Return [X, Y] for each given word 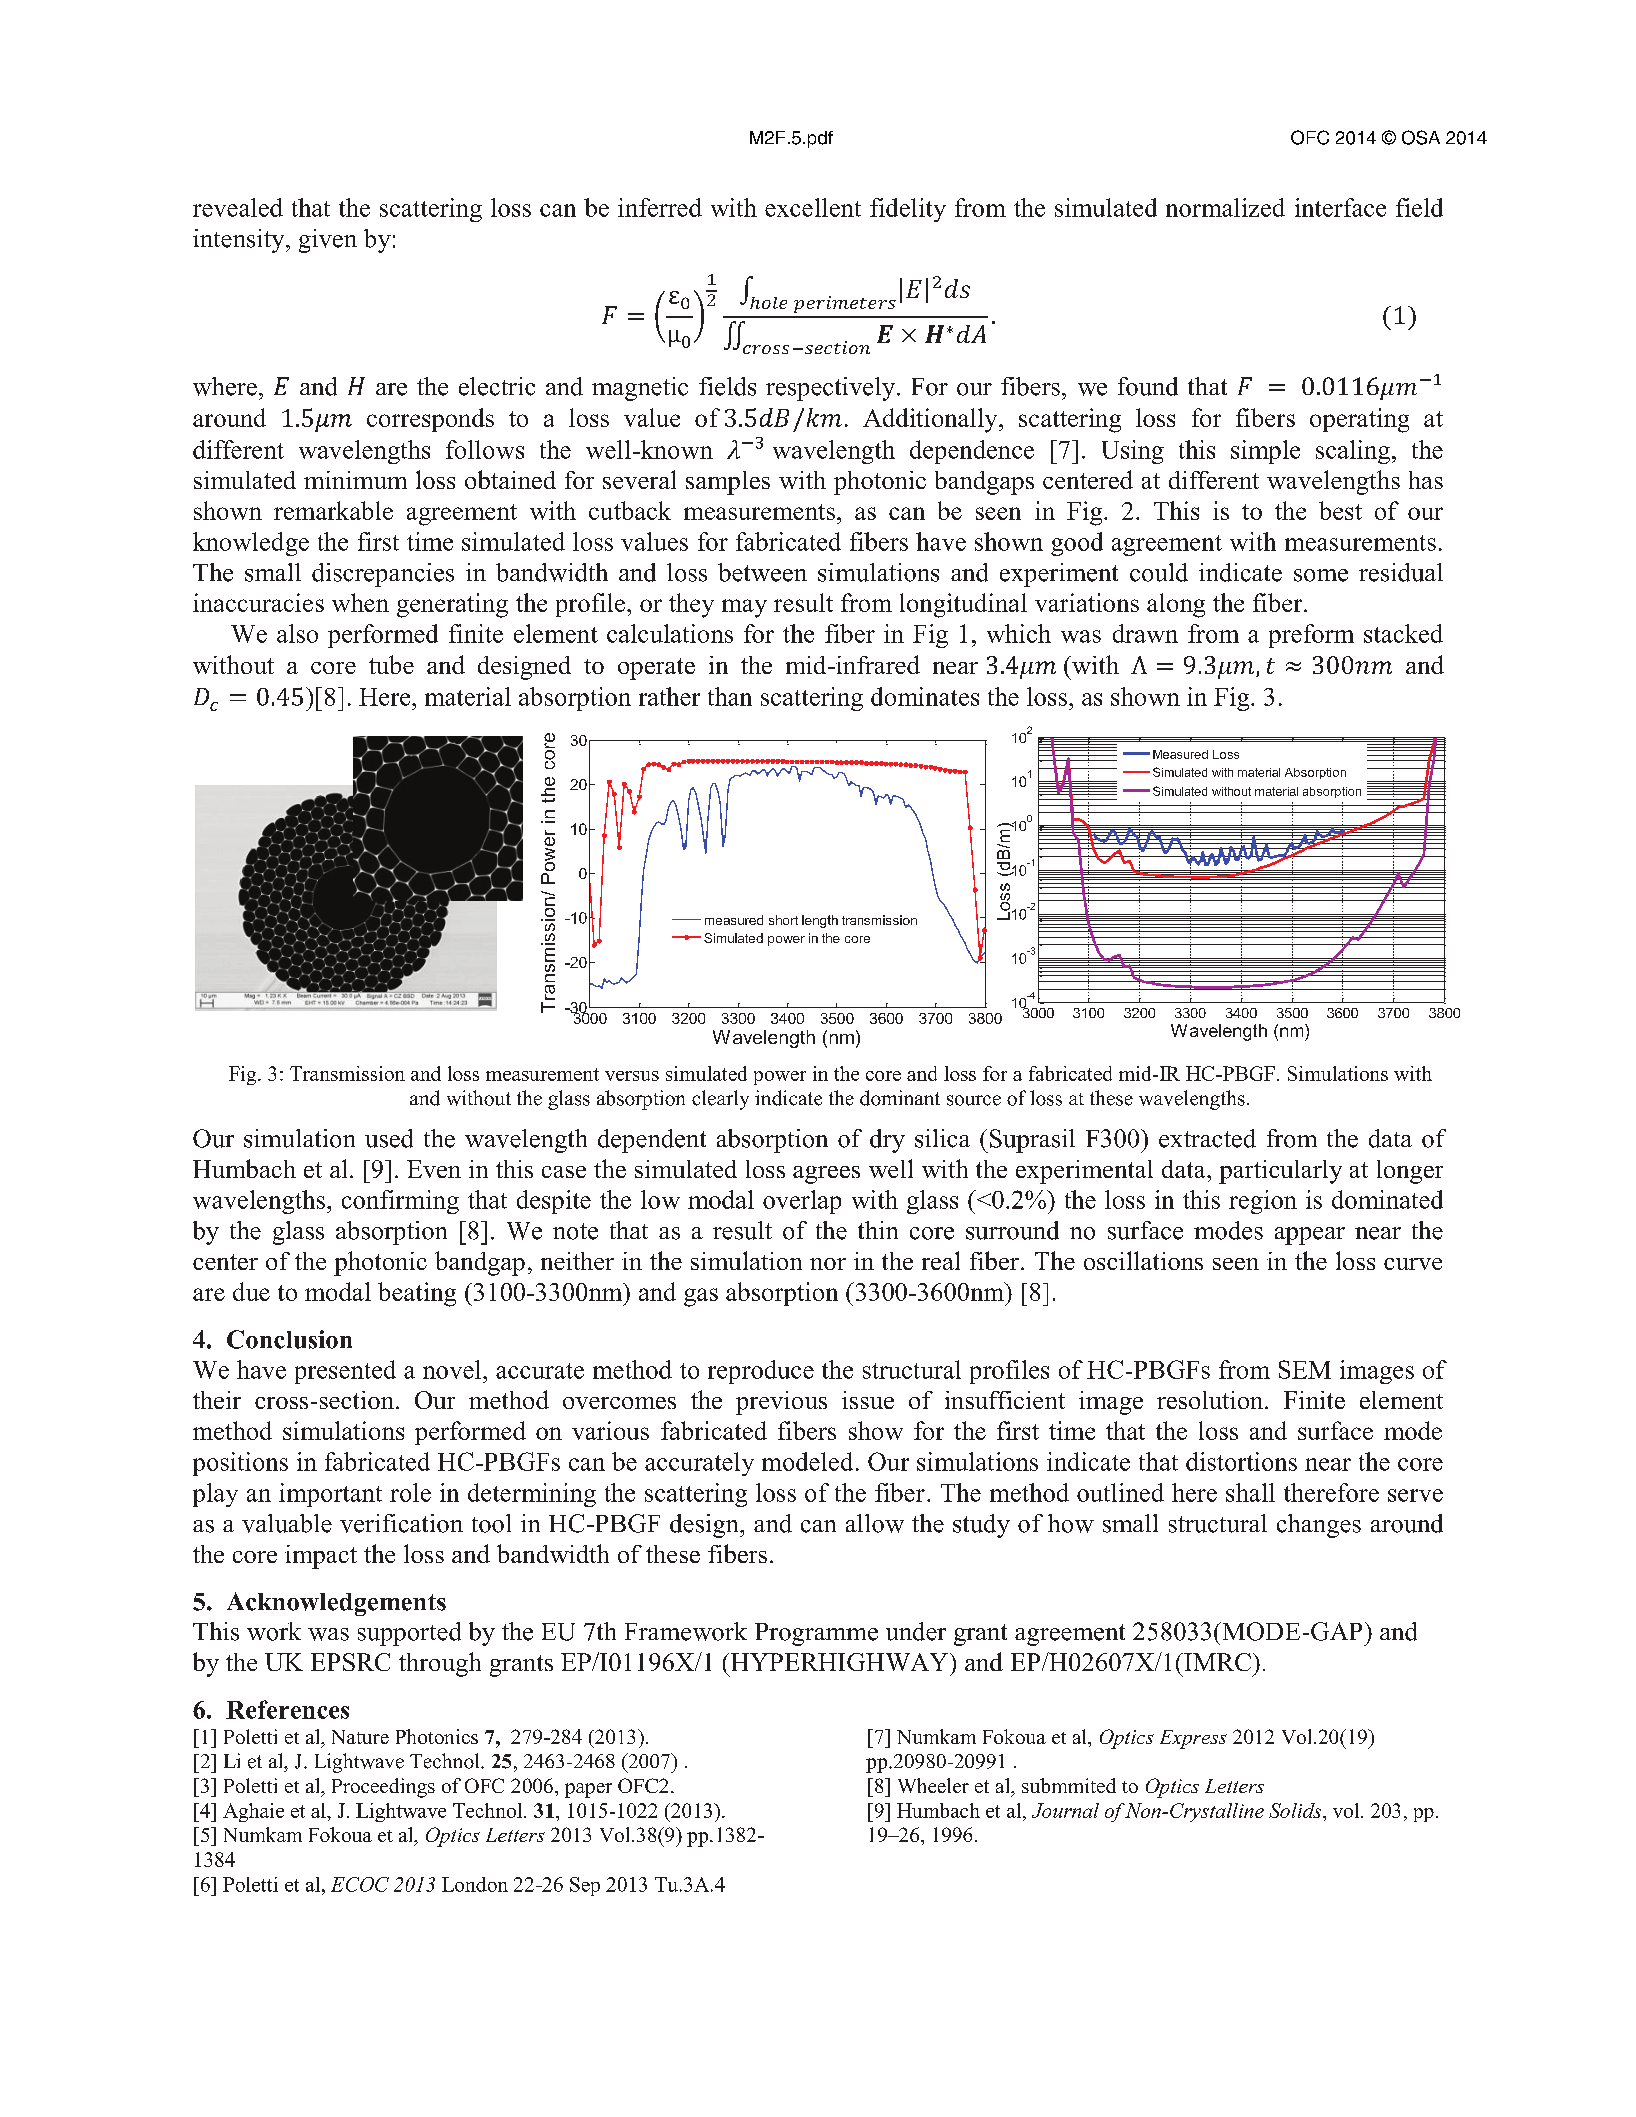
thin [878, 1230]
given [328, 241]
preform [1311, 636]
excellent [813, 207]
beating [417, 1294]
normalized [1225, 207]
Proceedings [383, 1788]
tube [391, 664]
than [730, 696]
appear [1310, 1236]
